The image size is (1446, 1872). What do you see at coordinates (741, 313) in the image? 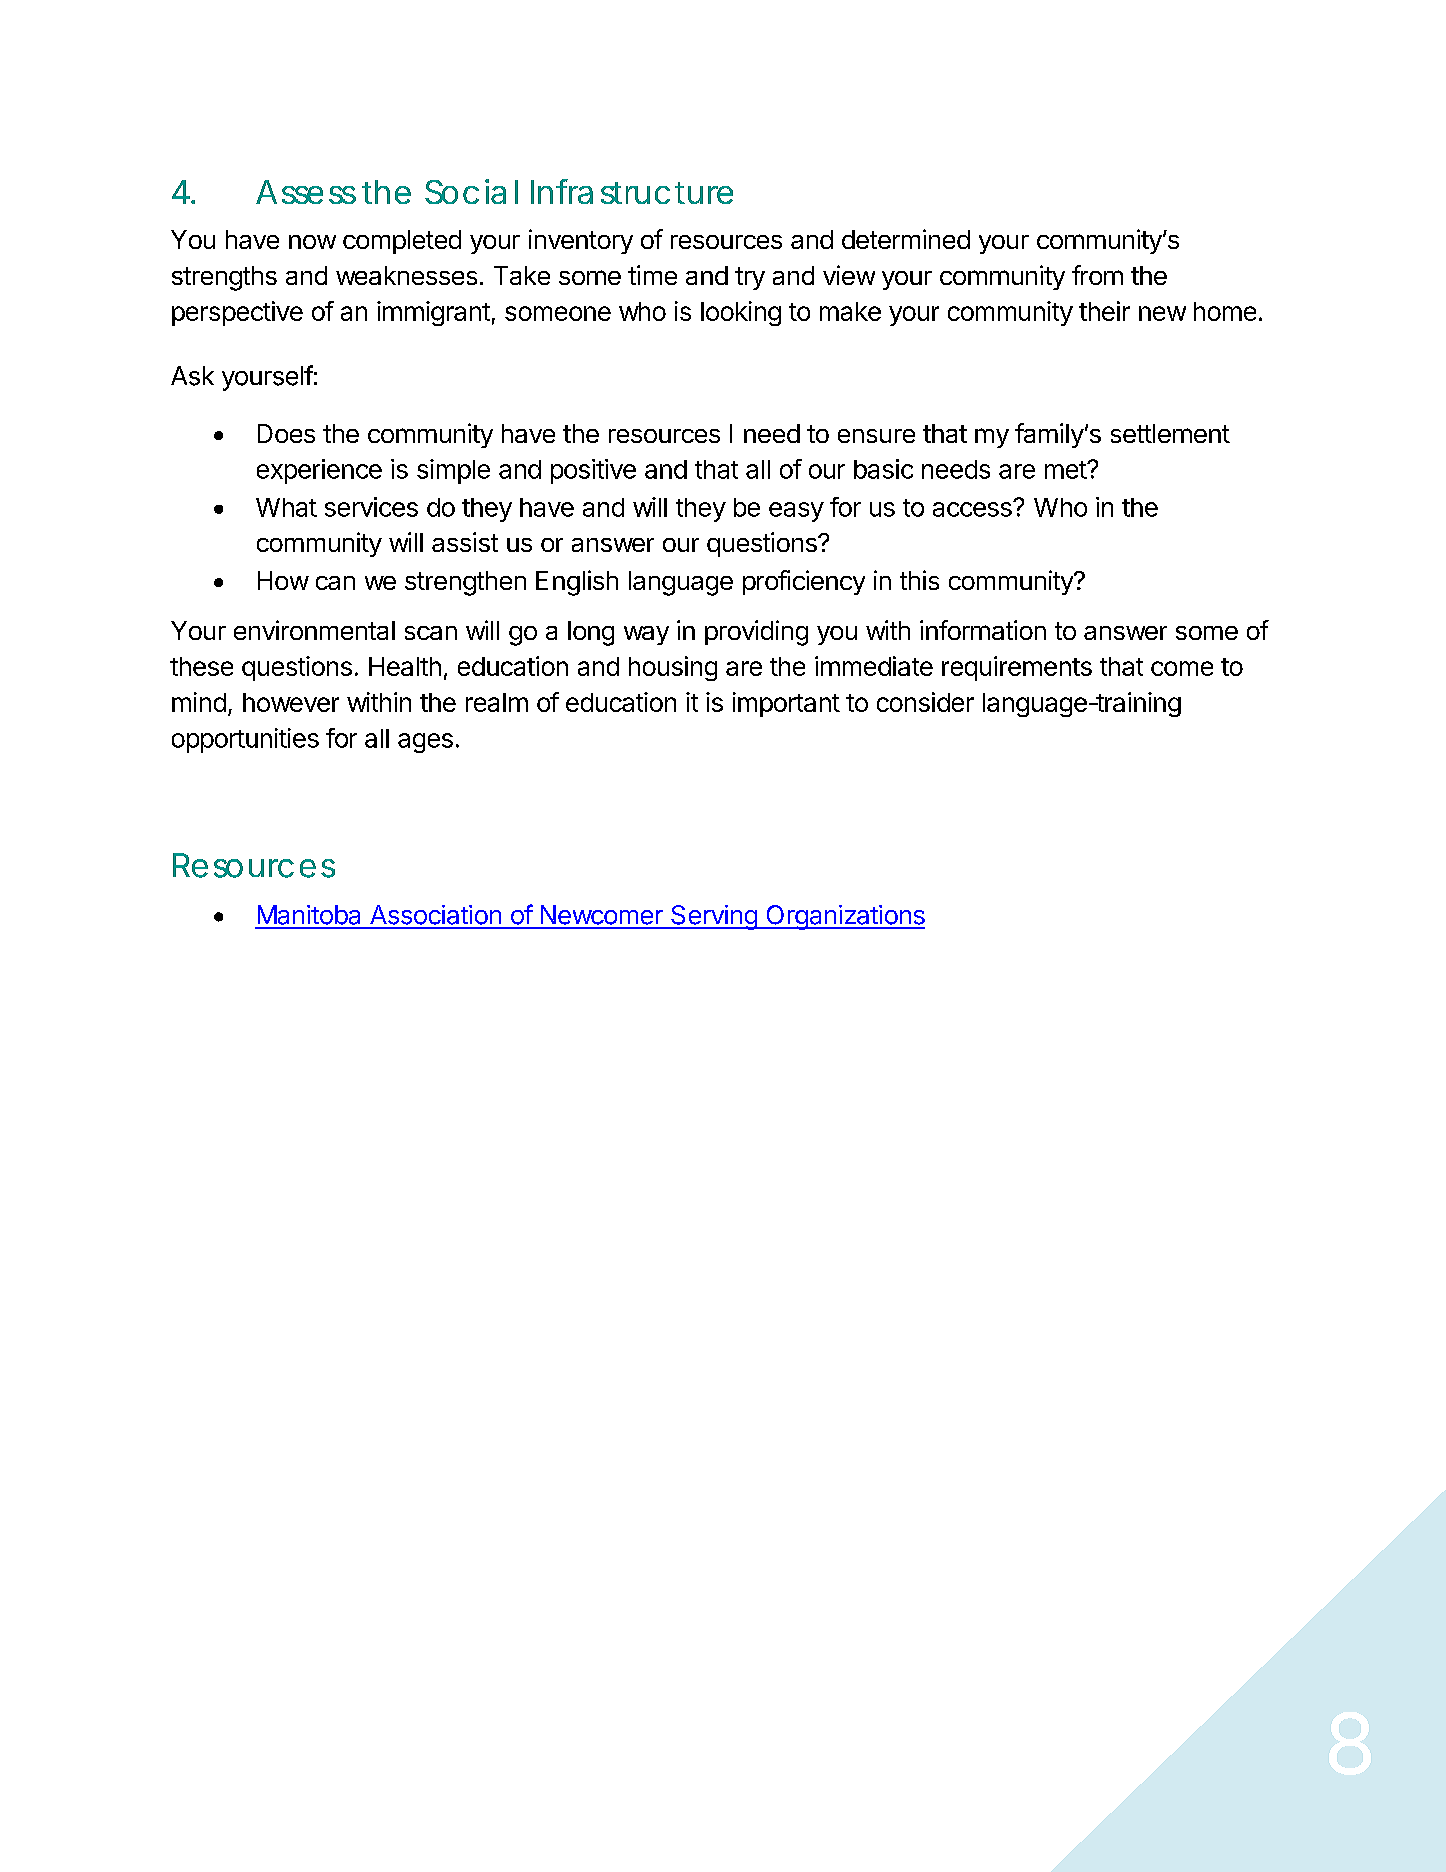
I see `looking` at bounding box center [741, 313].
